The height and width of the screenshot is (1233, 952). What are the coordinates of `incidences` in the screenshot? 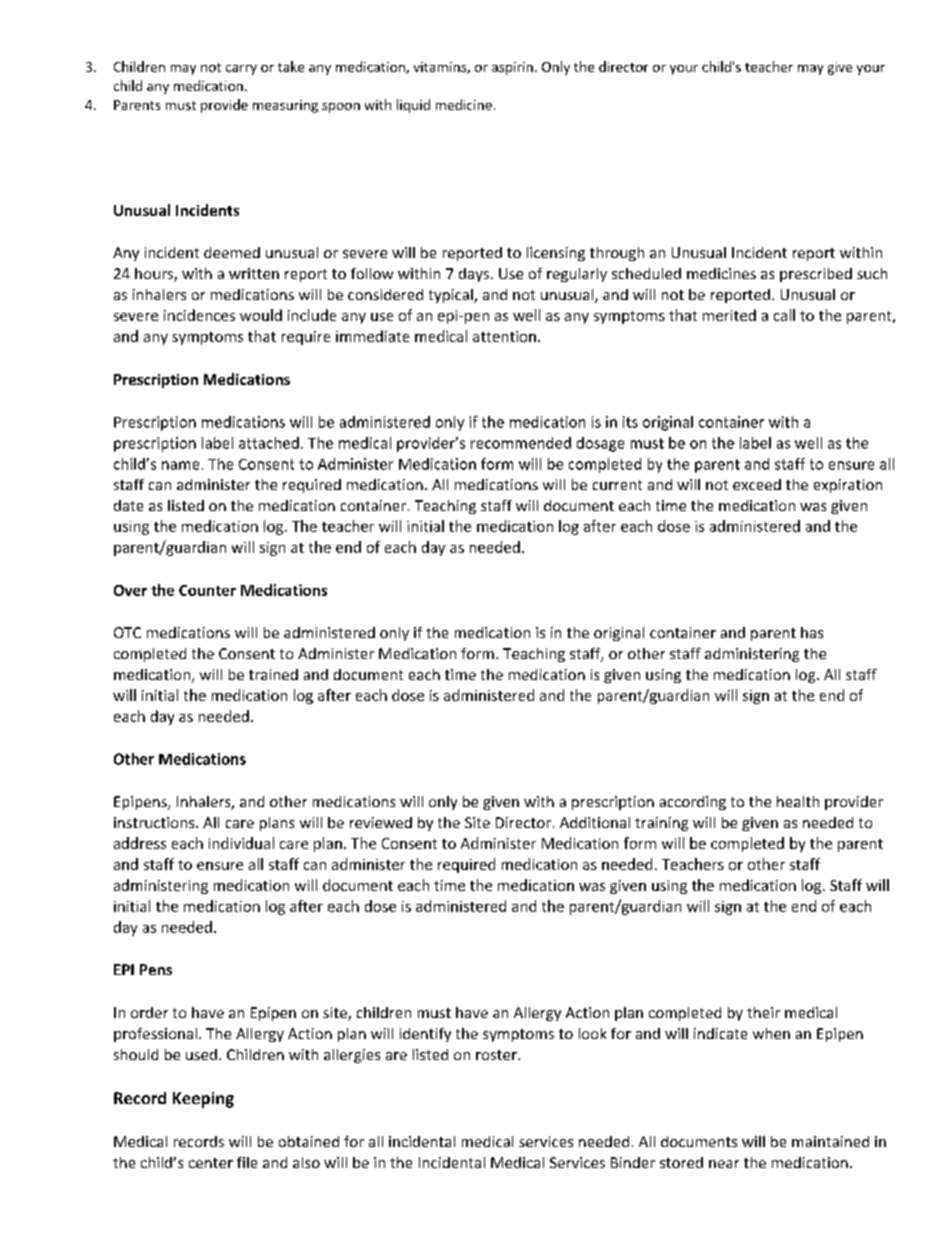 It's located at (199, 315).
